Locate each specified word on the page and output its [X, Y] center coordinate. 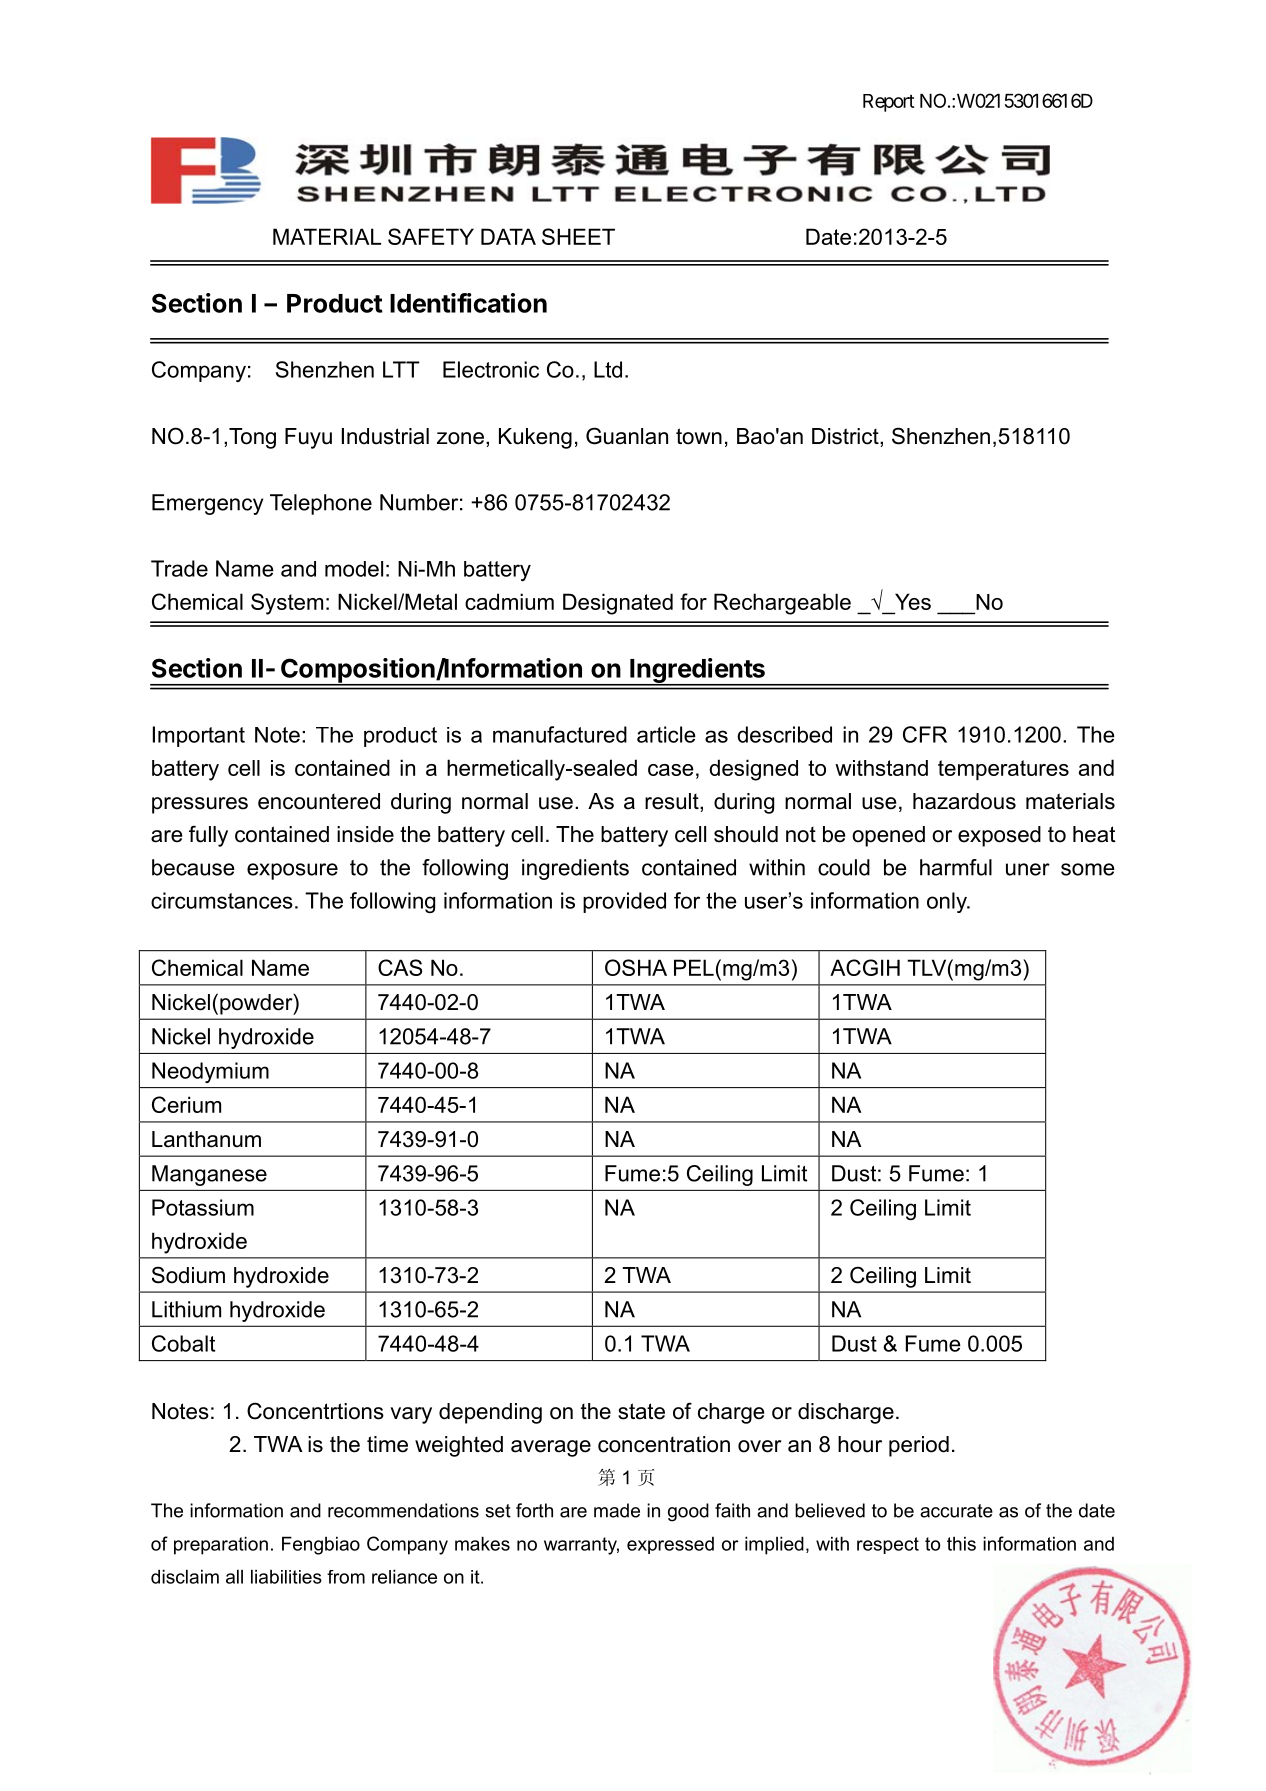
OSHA [636, 967]
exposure [292, 871]
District [846, 436]
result [673, 801]
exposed [999, 836]
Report [889, 103]
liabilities [286, 1576]
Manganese [209, 1175]
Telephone [321, 504]
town [699, 436]
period [919, 1446]
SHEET [578, 236]
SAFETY [431, 236]
